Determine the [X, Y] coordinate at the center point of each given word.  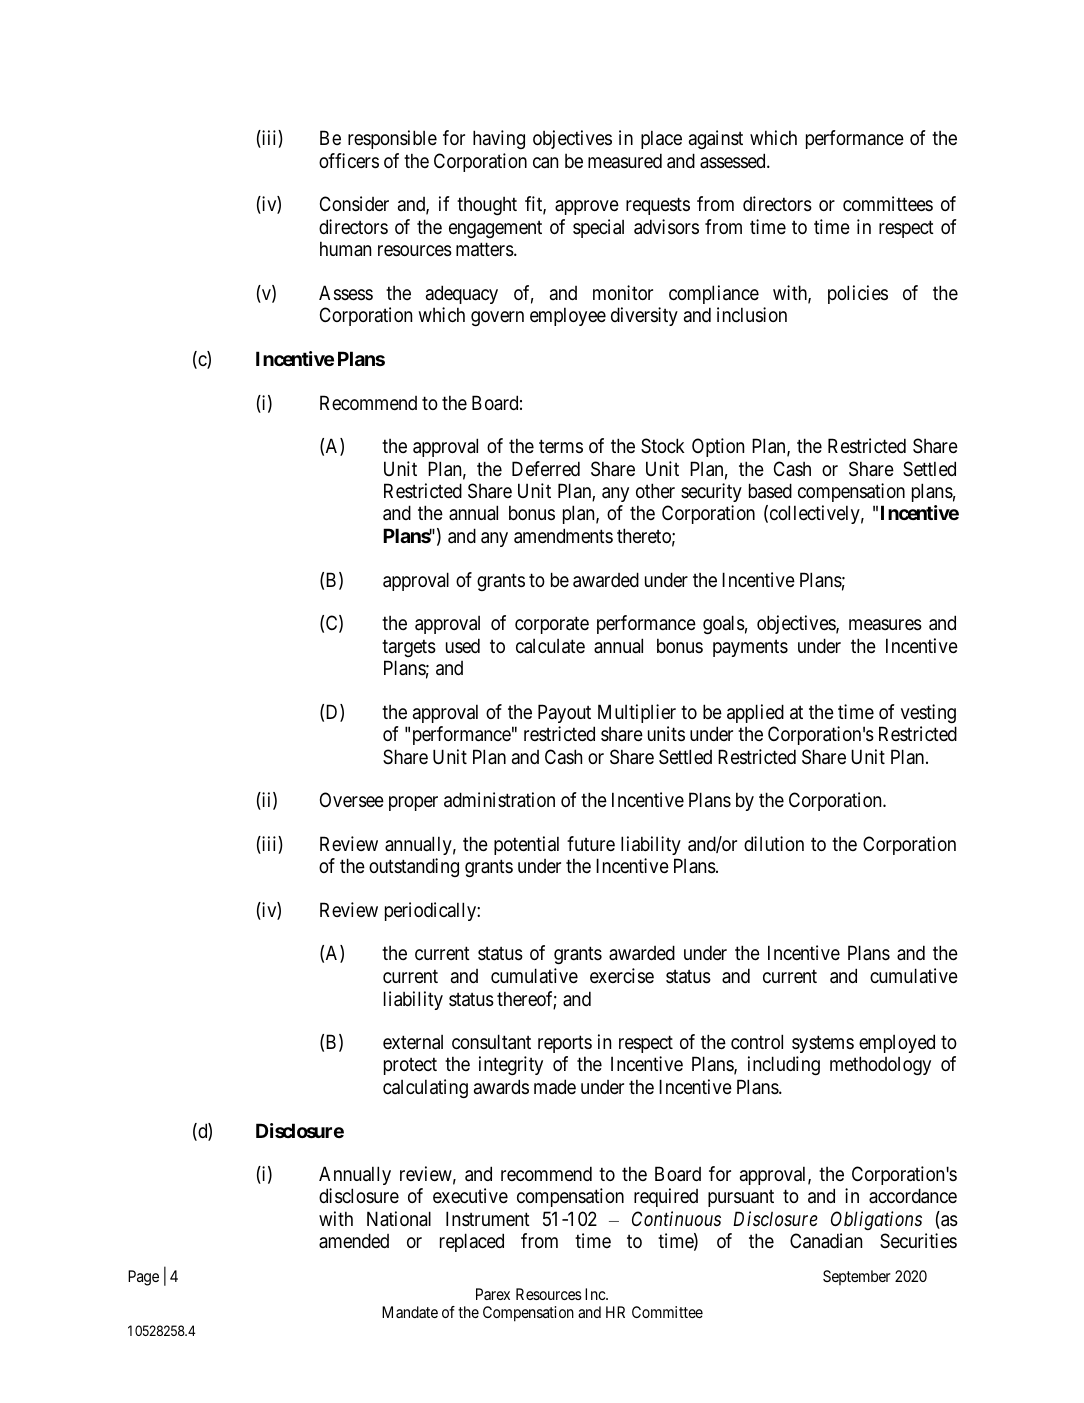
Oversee [352, 800]
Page [143, 1278]
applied [755, 713]
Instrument [488, 1218]
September [857, 1277]
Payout [564, 713]
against [716, 139]
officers [349, 161]
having [499, 139]
